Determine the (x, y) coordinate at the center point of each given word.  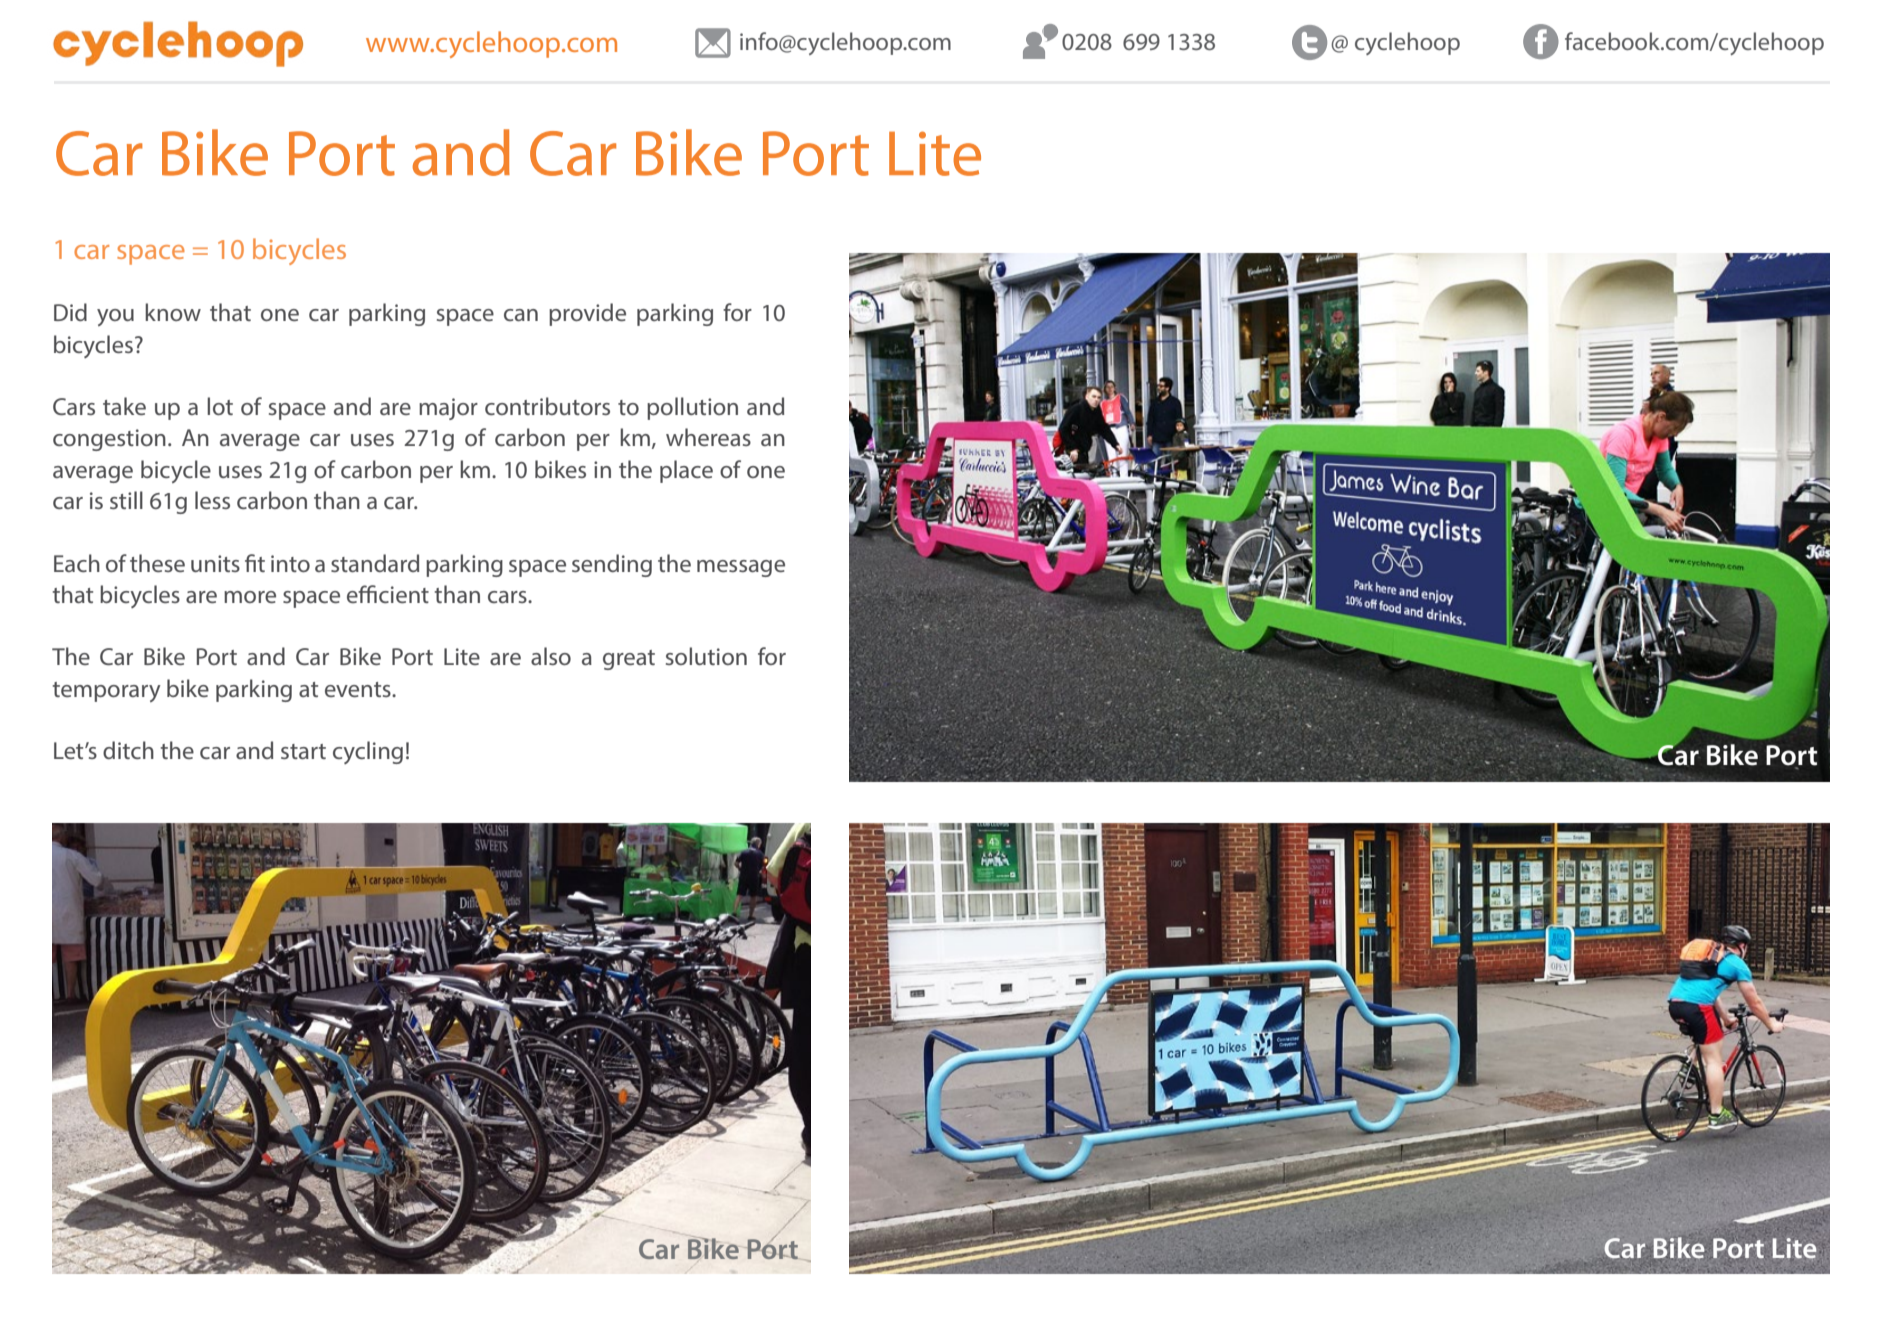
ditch (128, 750)
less (212, 500)
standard (375, 563)
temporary (106, 692)
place (686, 471)
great (629, 660)
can (521, 315)
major (448, 409)
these (157, 563)
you (115, 317)
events (359, 689)
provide (587, 314)
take (124, 406)
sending (612, 565)
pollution (692, 408)
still (126, 500)
